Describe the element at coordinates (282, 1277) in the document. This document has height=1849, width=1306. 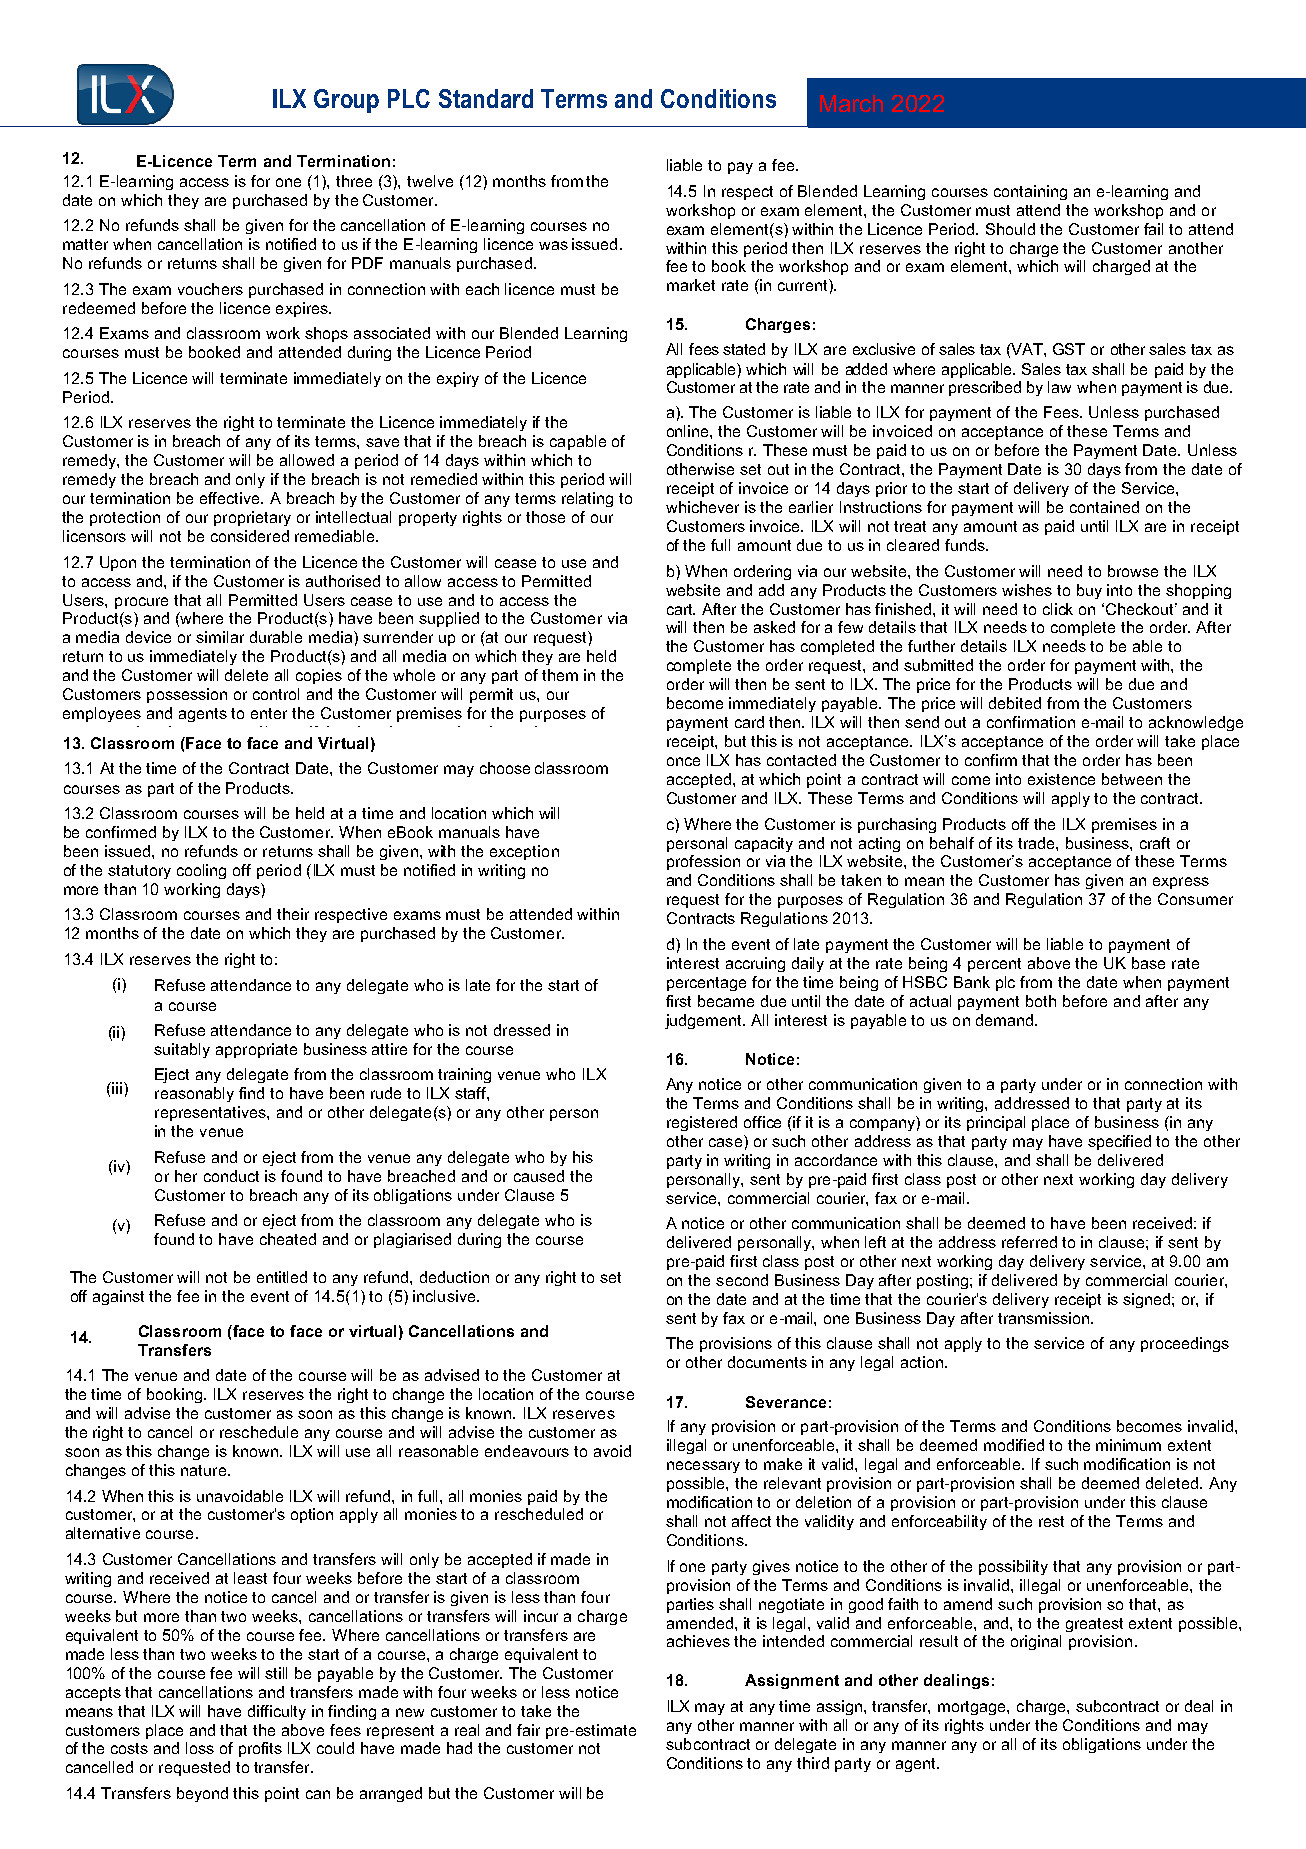
I see `entitled` at that location.
